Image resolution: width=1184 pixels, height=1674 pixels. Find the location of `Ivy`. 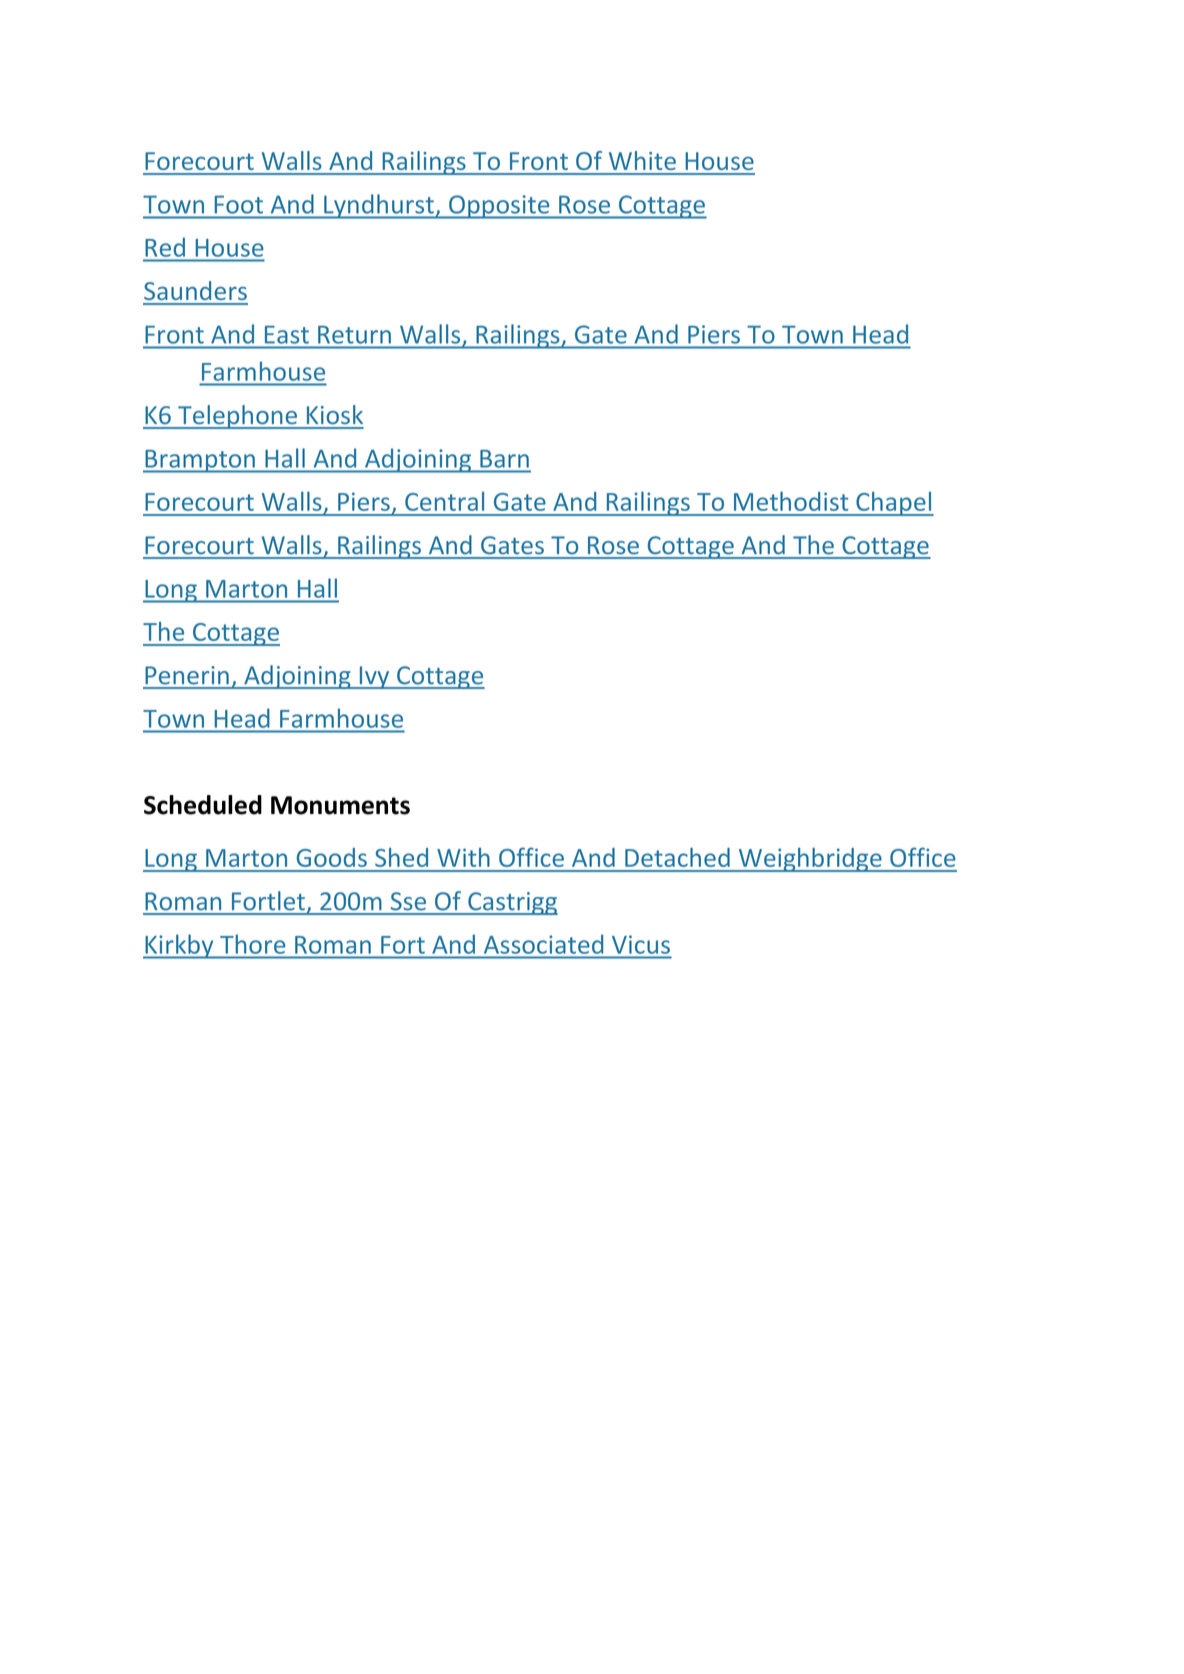

Ivy is located at coordinates (374, 677).
